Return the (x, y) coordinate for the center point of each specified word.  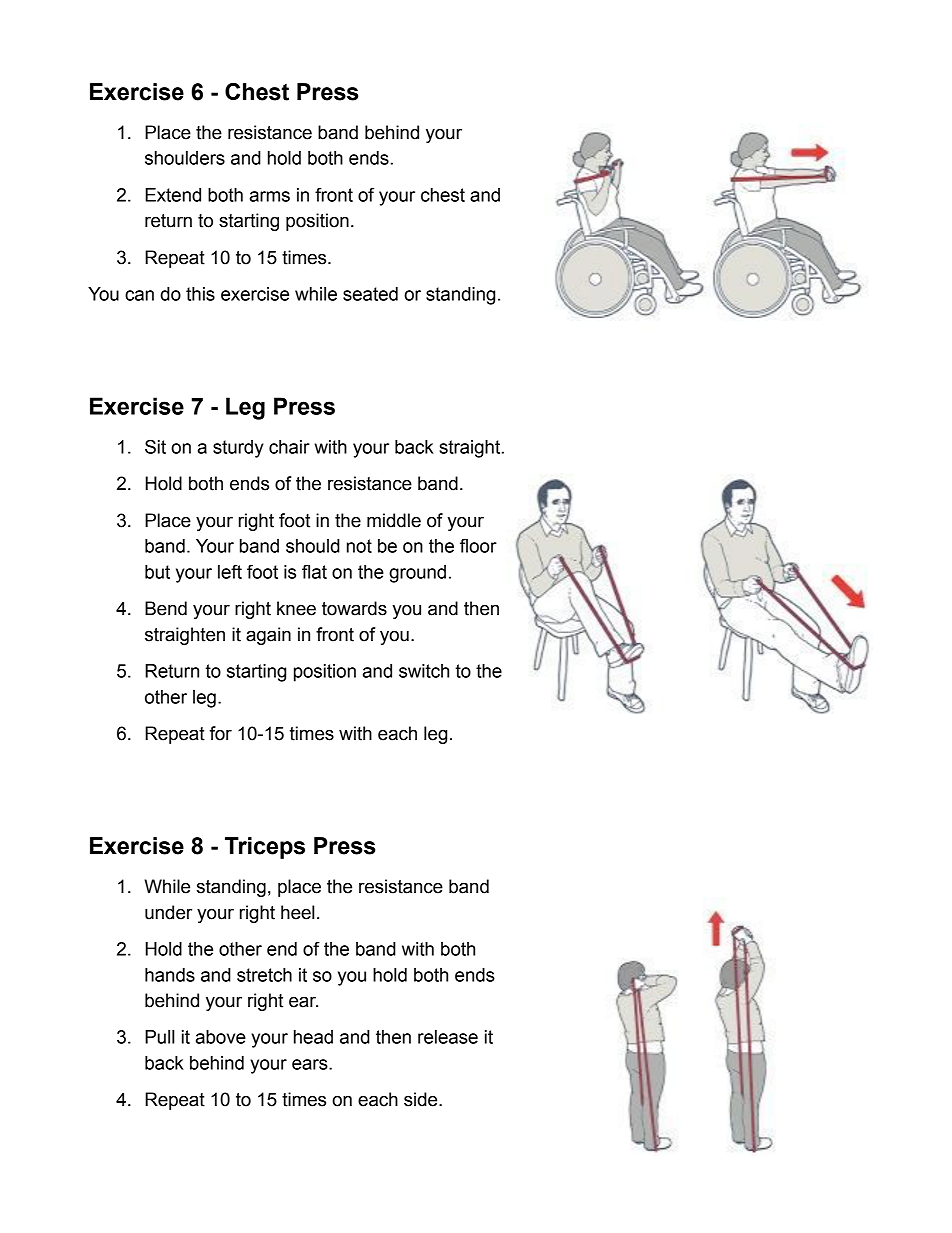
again (268, 636)
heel (297, 912)
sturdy (238, 449)
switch (424, 671)
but (157, 572)
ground (417, 574)
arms (270, 196)
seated (370, 294)
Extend (173, 195)
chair (289, 447)
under (168, 912)
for (221, 733)
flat (314, 571)
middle (394, 520)
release (448, 1037)
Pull (159, 1037)
